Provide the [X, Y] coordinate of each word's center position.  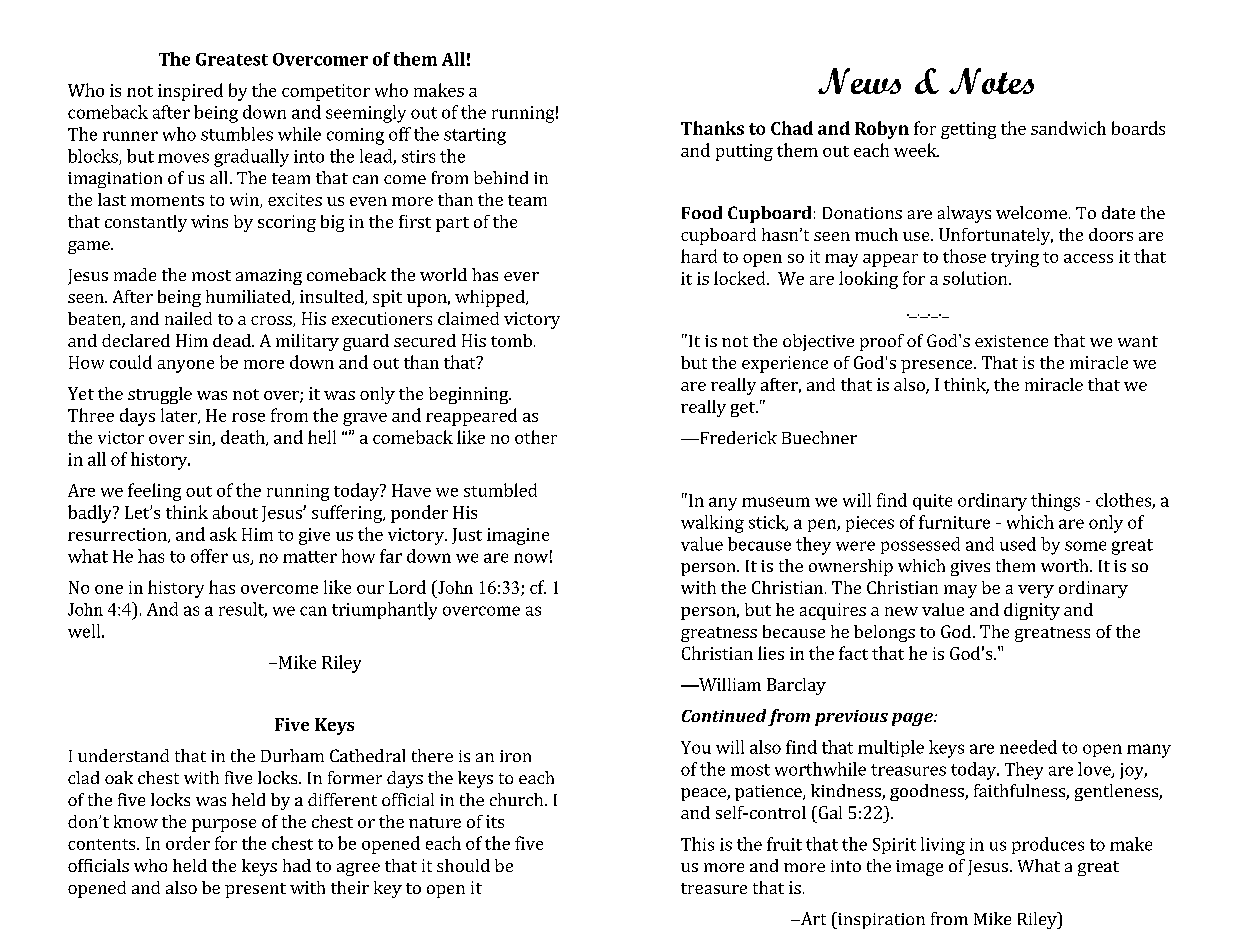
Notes [991, 81]
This [697, 844]
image [919, 868]
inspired [190, 92]
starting [475, 136]
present [255, 890]
